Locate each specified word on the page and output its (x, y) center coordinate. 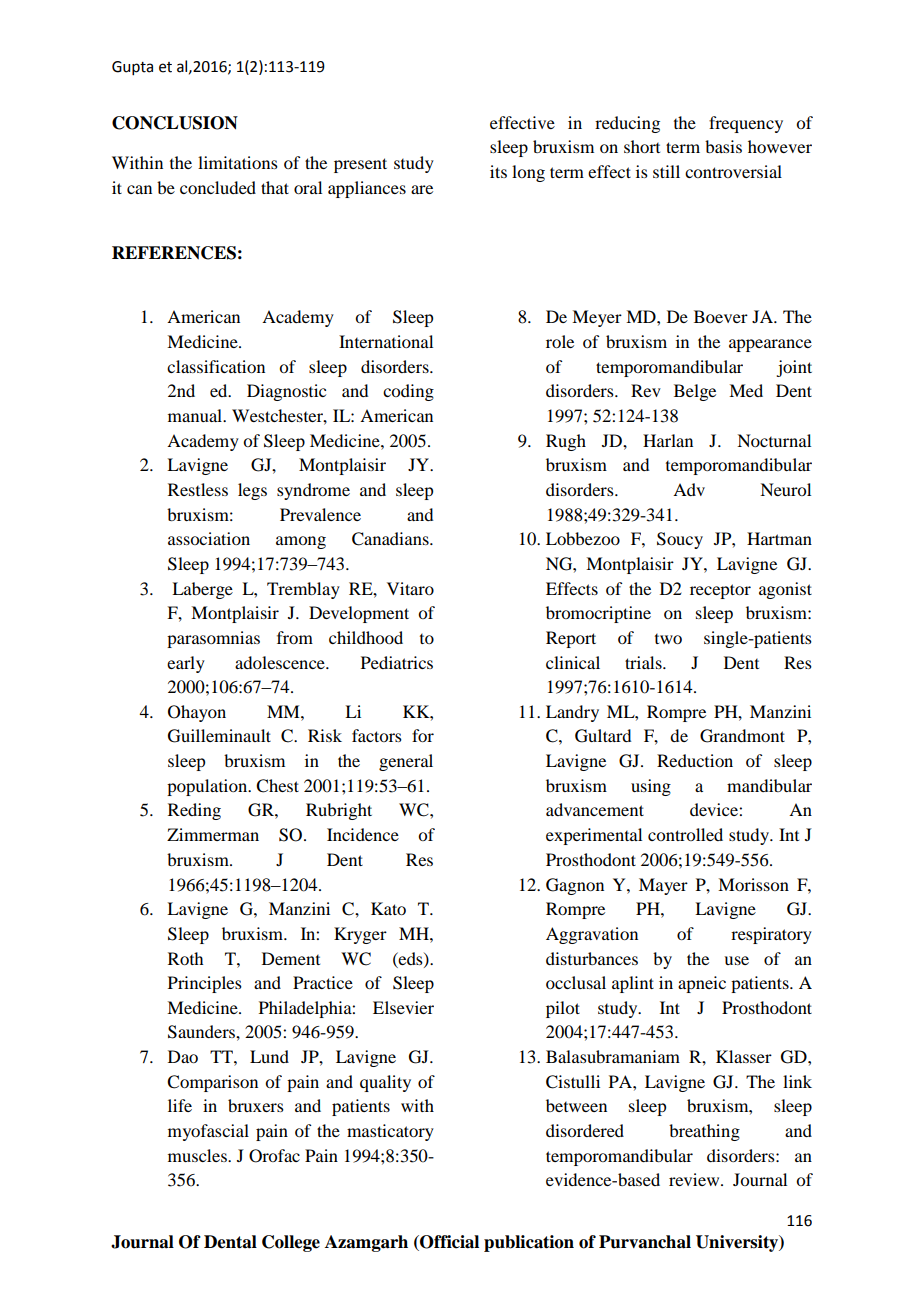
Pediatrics (397, 662)
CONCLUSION (175, 123)
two (668, 639)
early (186, 664)
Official (448, 1243)
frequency (746, 124)
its (498, 171)
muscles (198, 1155)
